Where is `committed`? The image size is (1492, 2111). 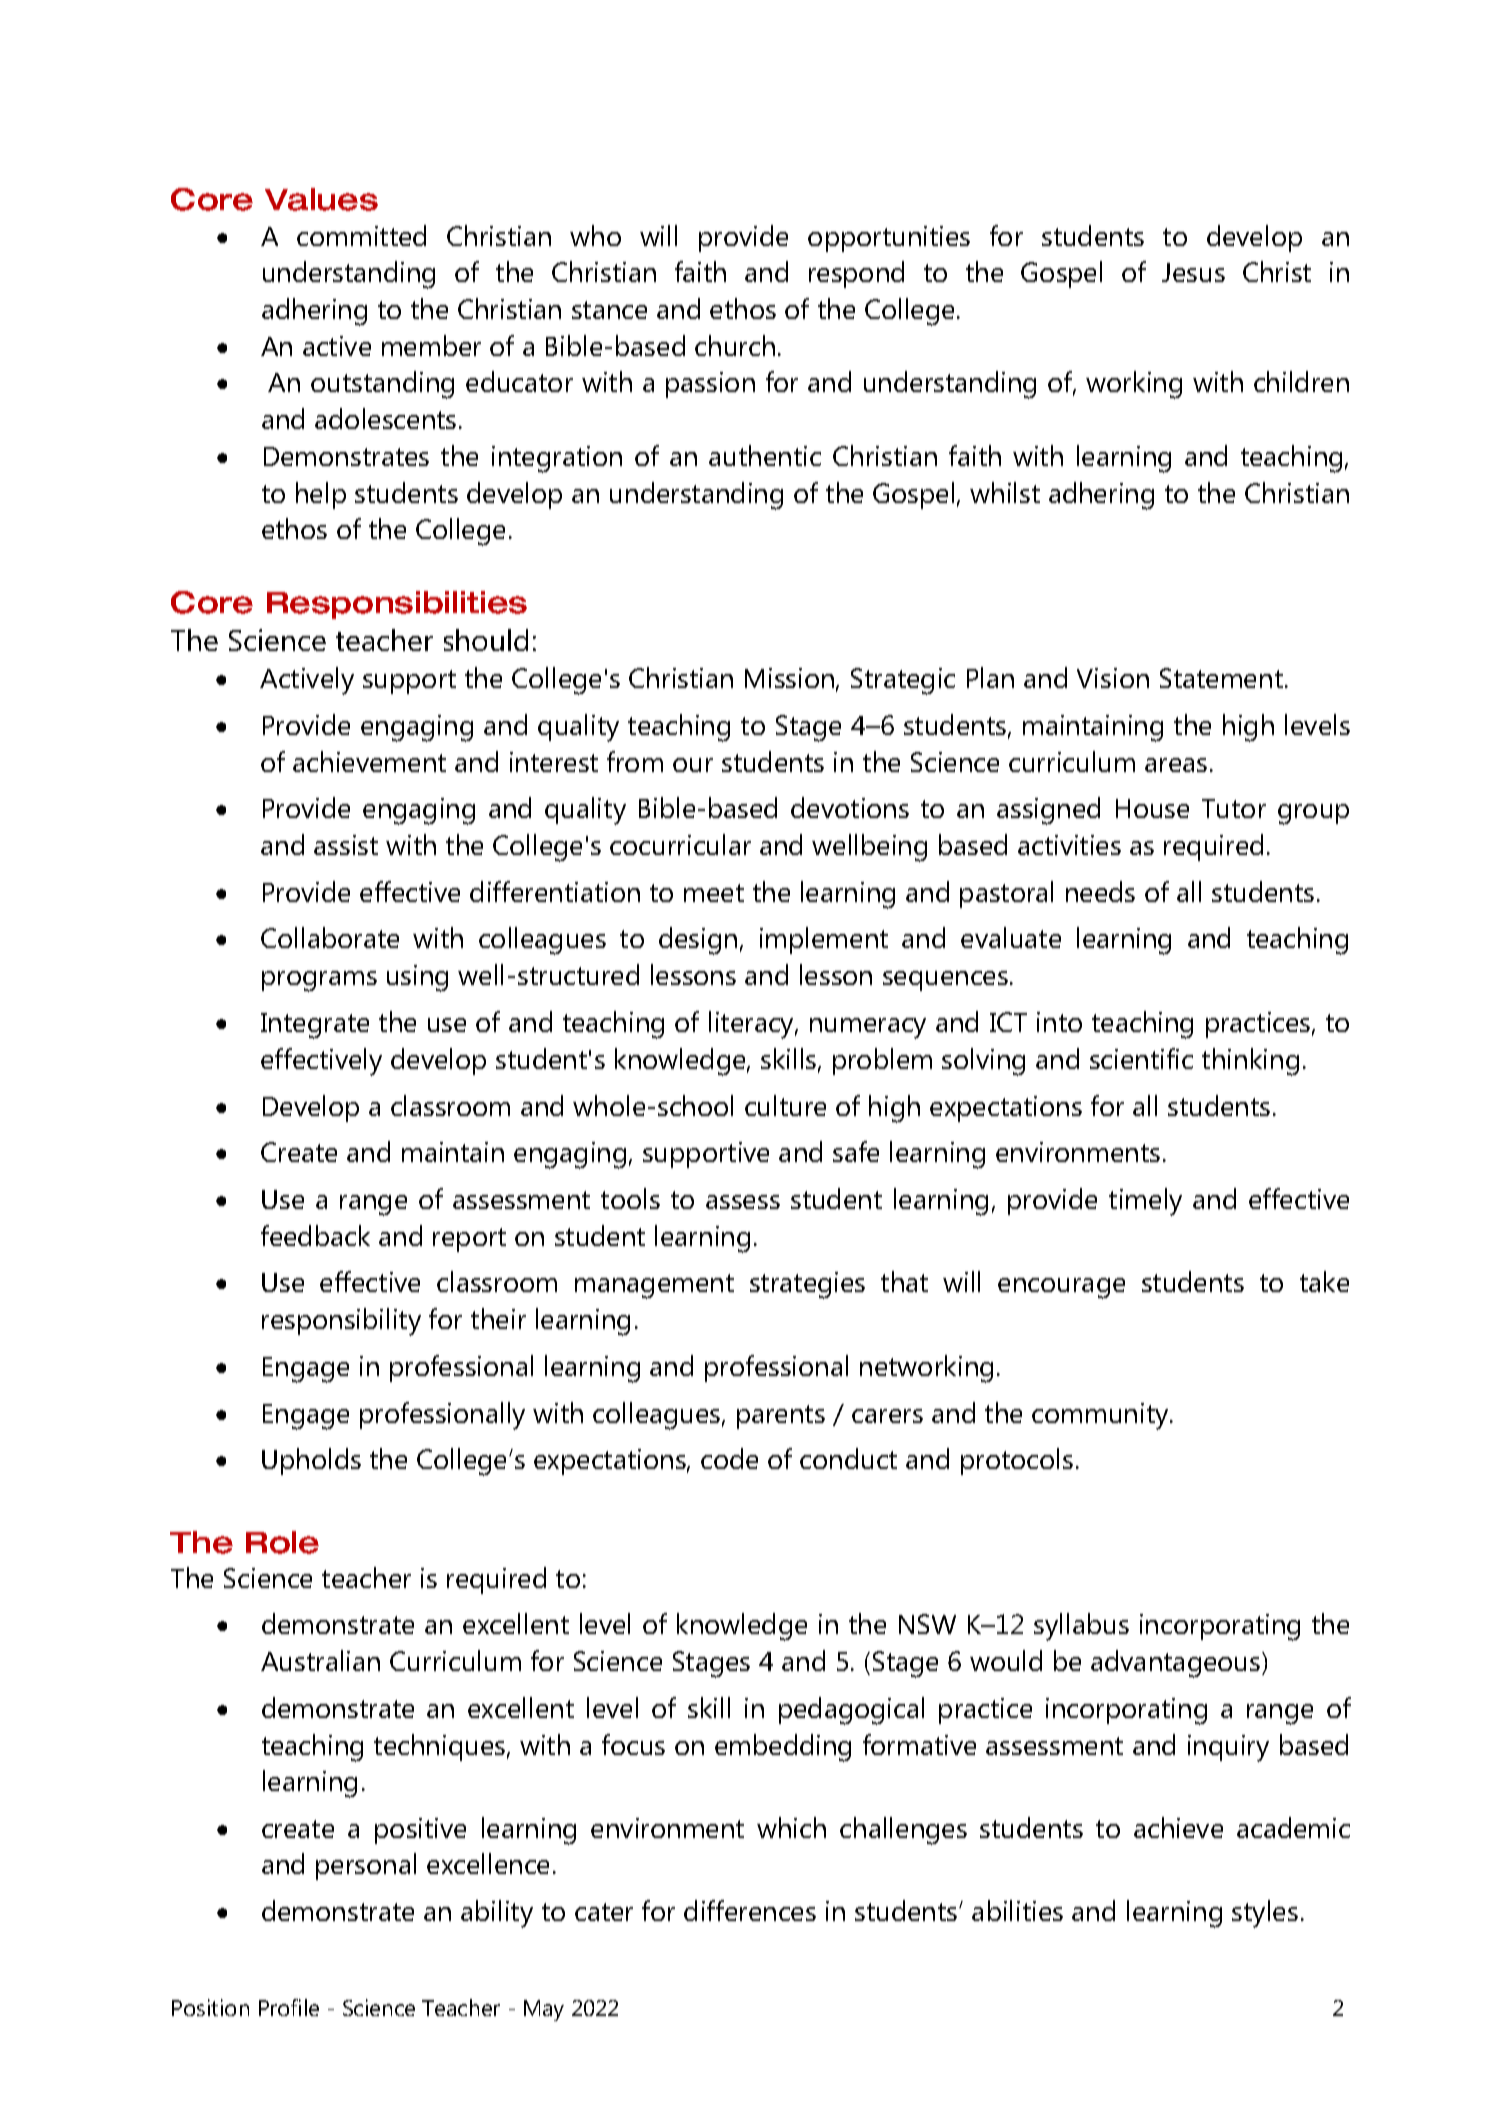 committed is located at coordinates (361, 235).
